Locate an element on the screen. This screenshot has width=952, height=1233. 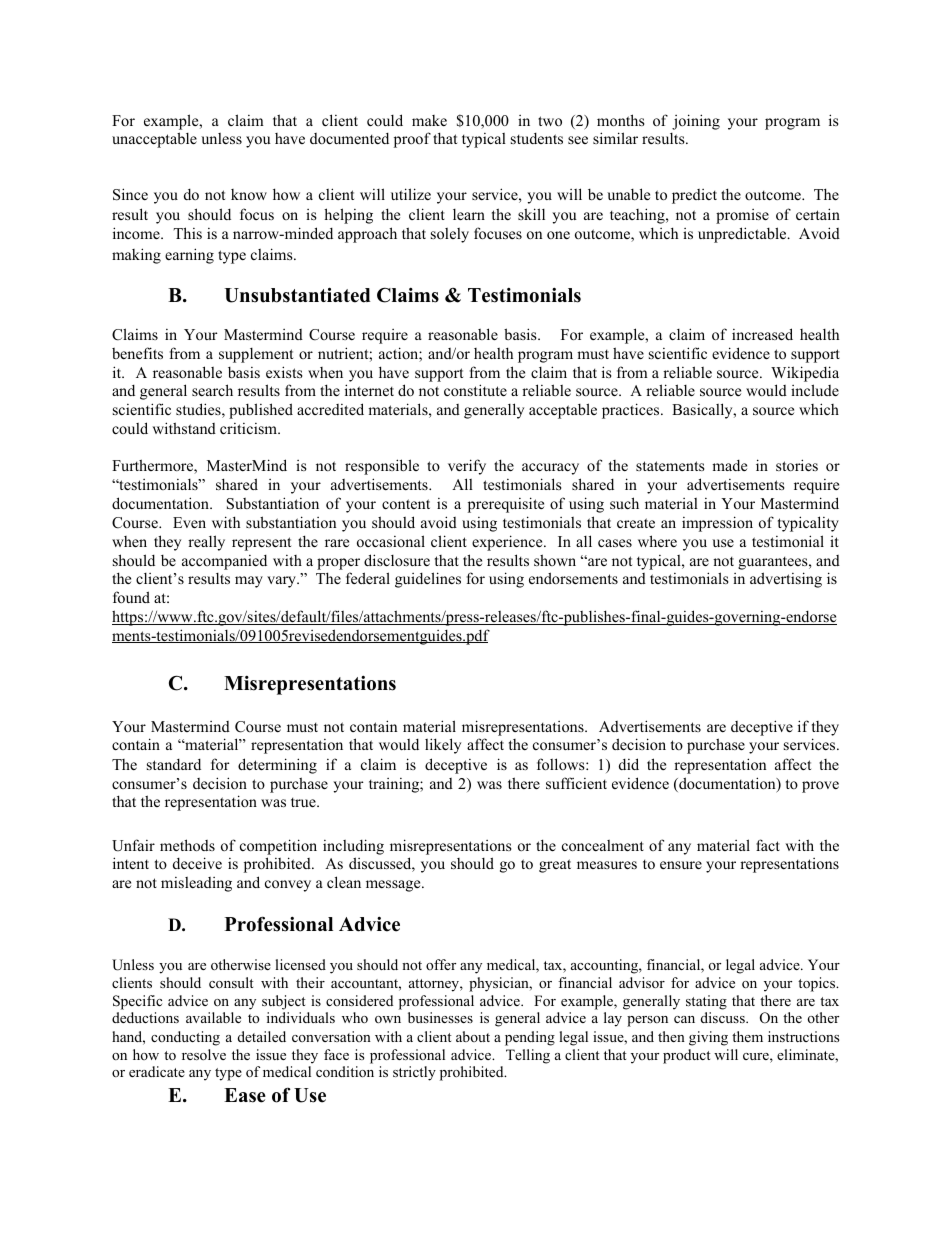
criticism is located at coordinates (249, 428).
